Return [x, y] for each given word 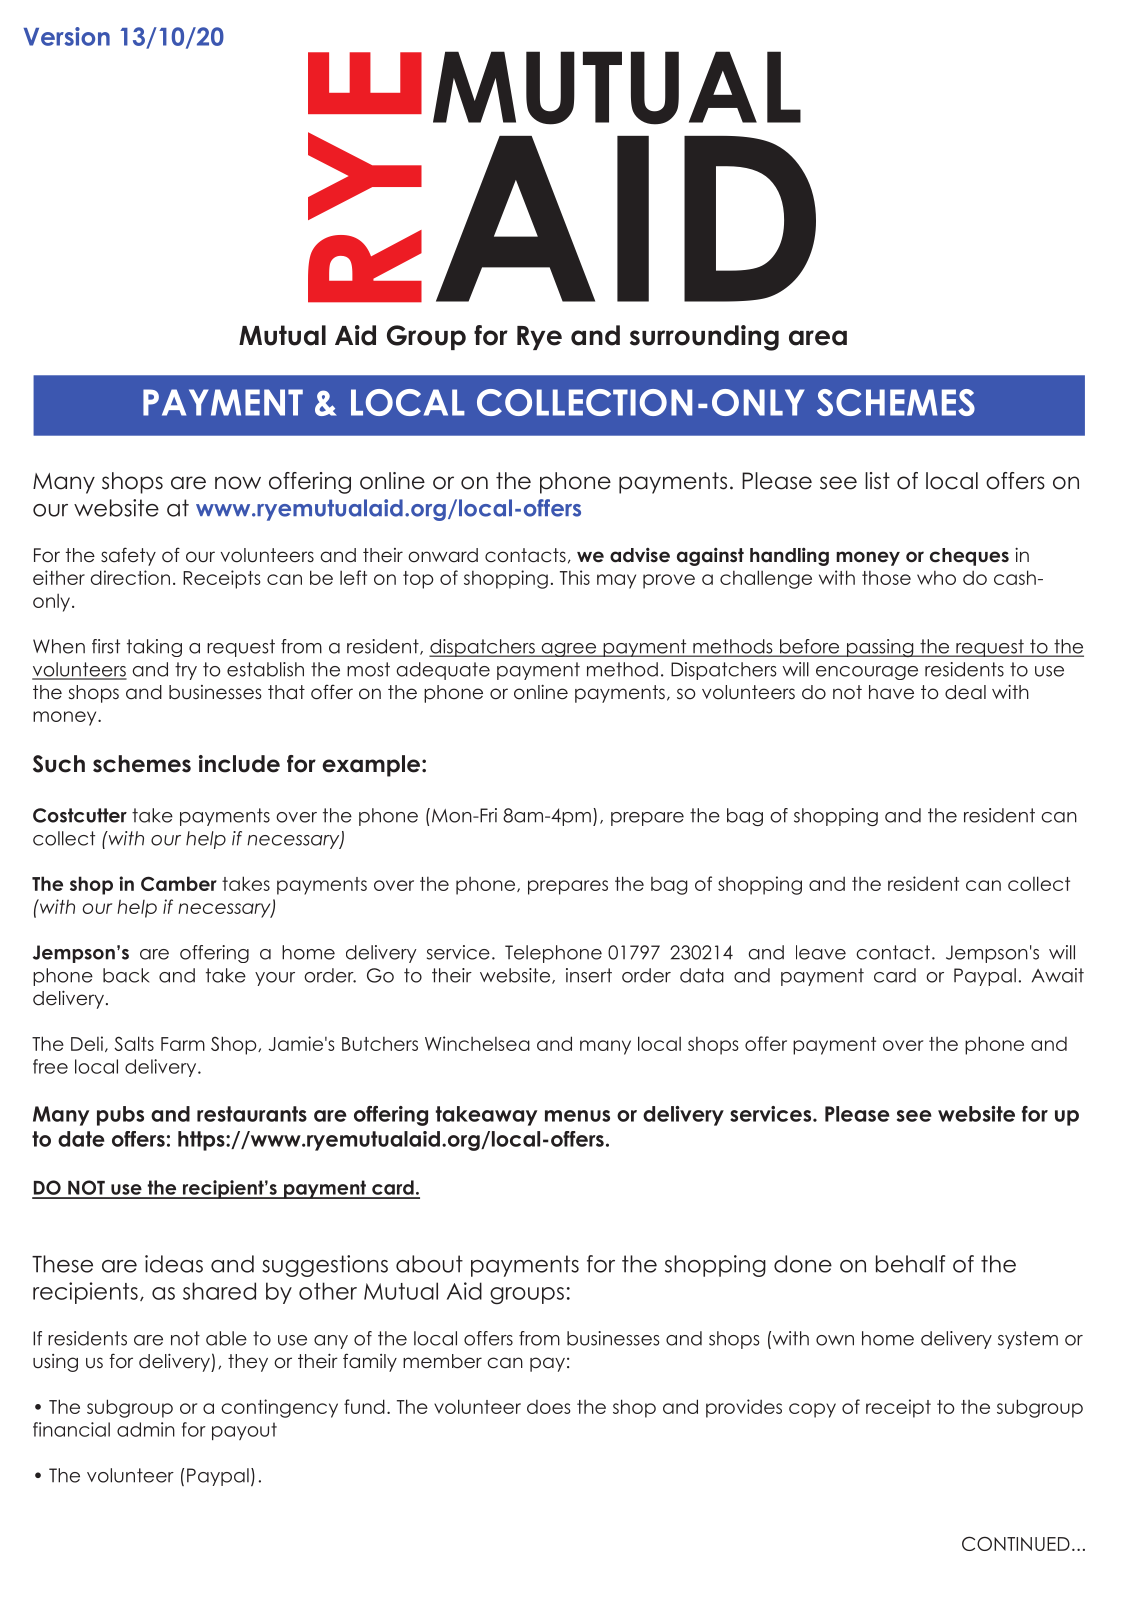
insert [589, 975]
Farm [183, 1044]
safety [128, 556]
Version [67, 36]
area [818, 338]
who [936, 578]
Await [1058, 975]
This [575, 577]
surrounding [704, 338]
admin [146, 1429]
